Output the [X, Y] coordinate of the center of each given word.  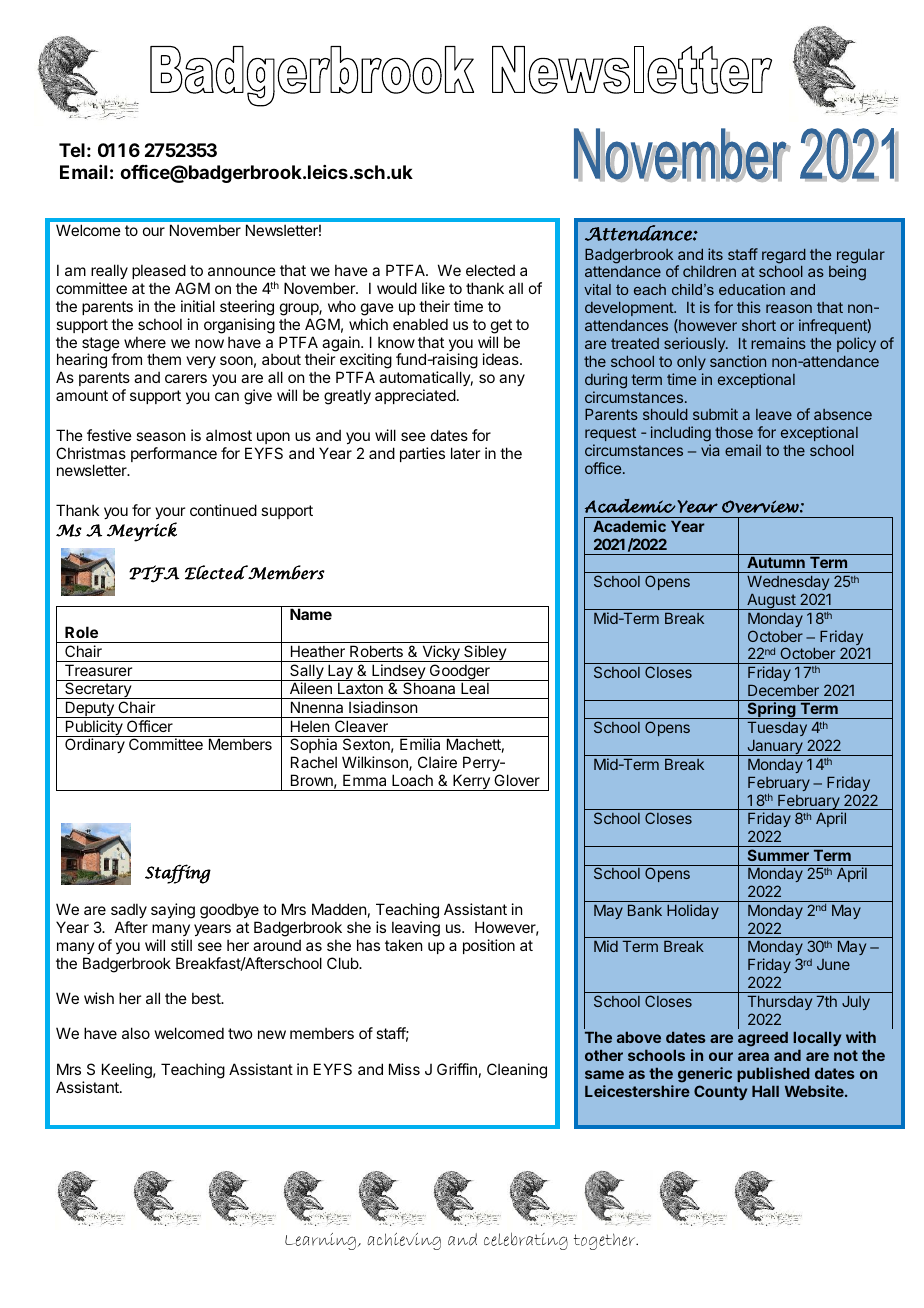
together [605, 1241]
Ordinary [95, 745]
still [181, 945]
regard [784, 256]
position [489, 946]
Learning [320, 1241]
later [465, 453]
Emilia [420, 744]
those [734, 432]
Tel [72, 150]
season [160, 436]
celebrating [526, 1241]
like [433, 288]
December [783, 690]
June [833, 964]
